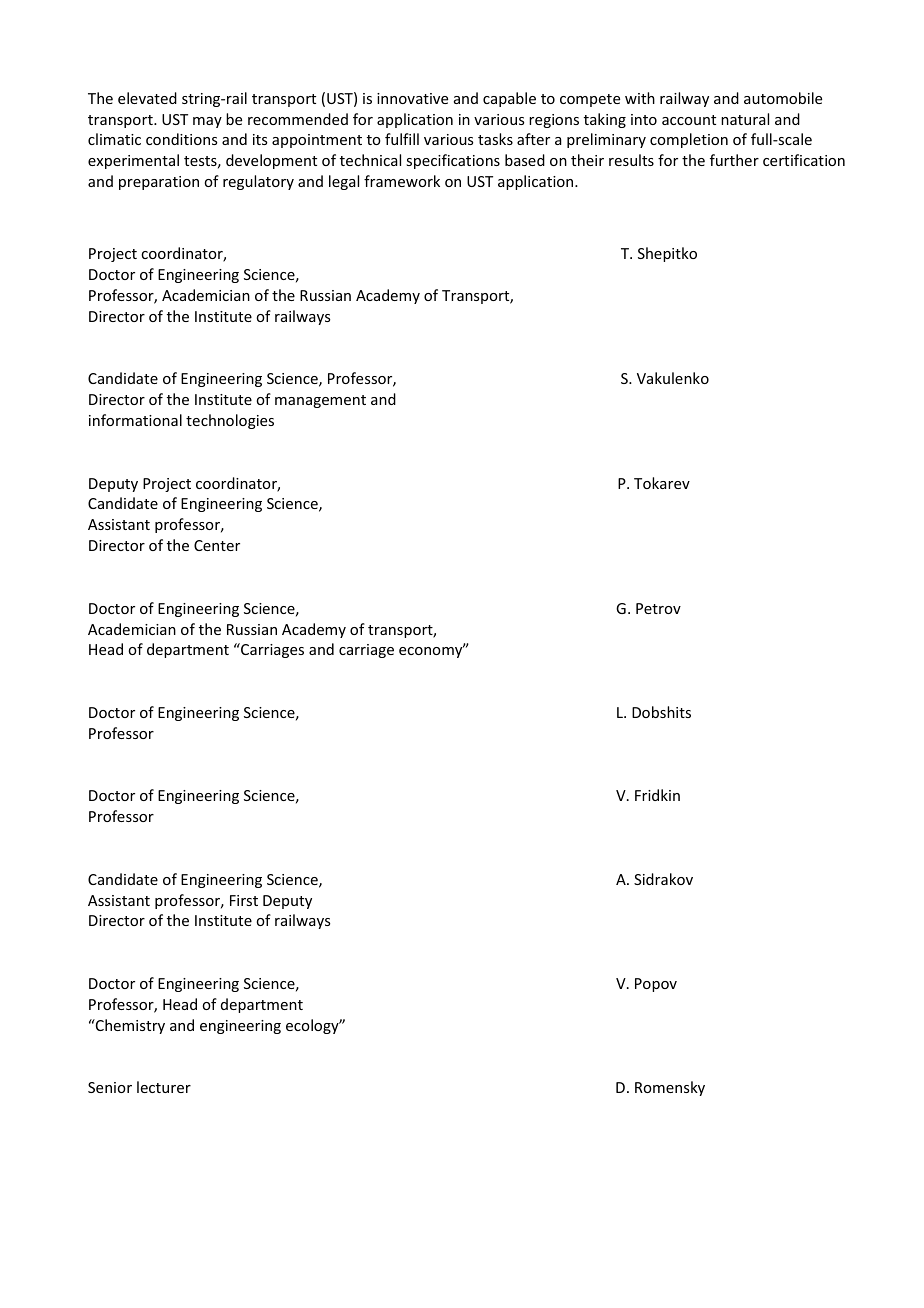 This image has width=924, height=1308. What do you see at coordinates (207, 122) in the image?
I see `may` at bounding box center [207, 122].
